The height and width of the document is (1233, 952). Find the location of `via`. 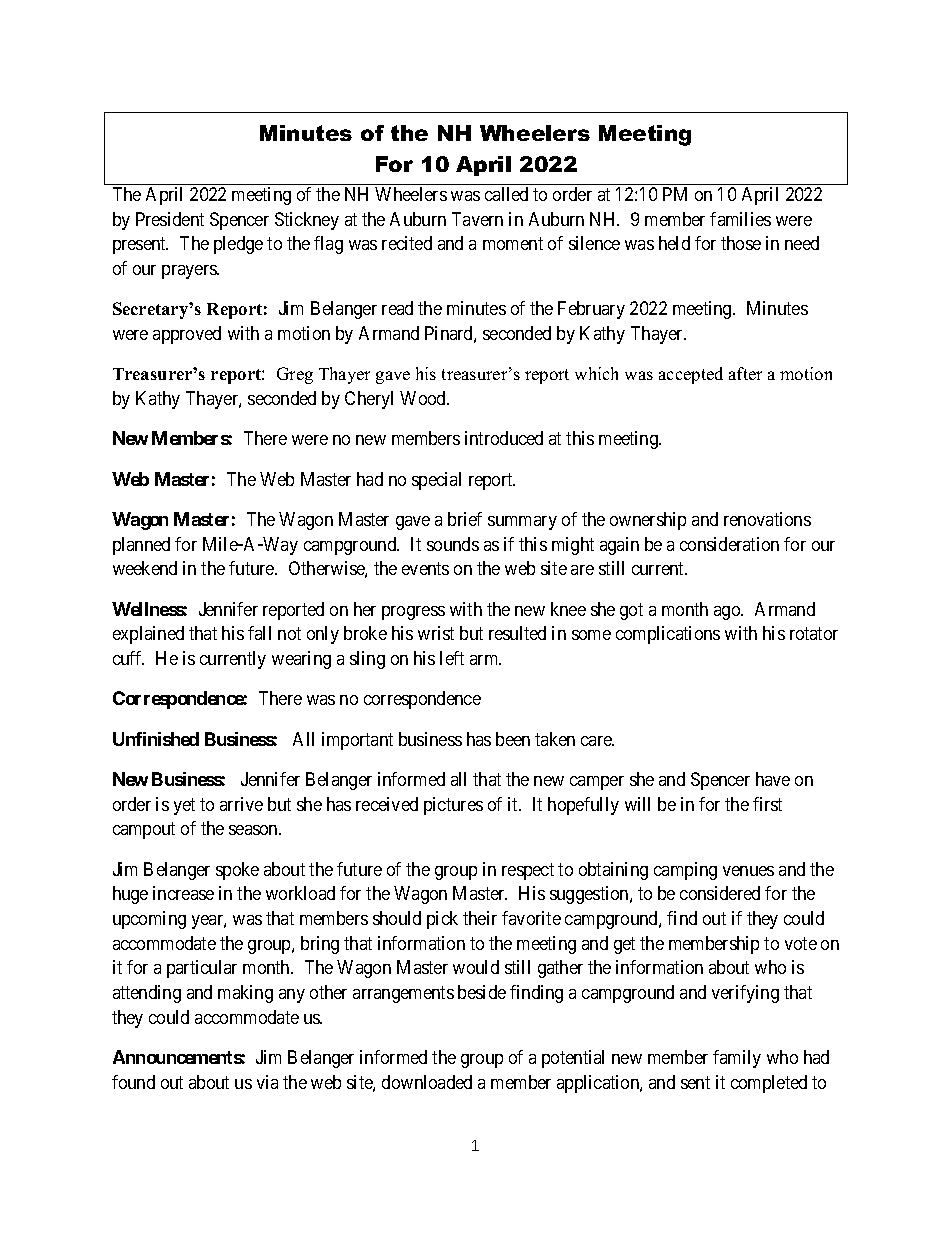

via is located at coordinates (267, 1082).
